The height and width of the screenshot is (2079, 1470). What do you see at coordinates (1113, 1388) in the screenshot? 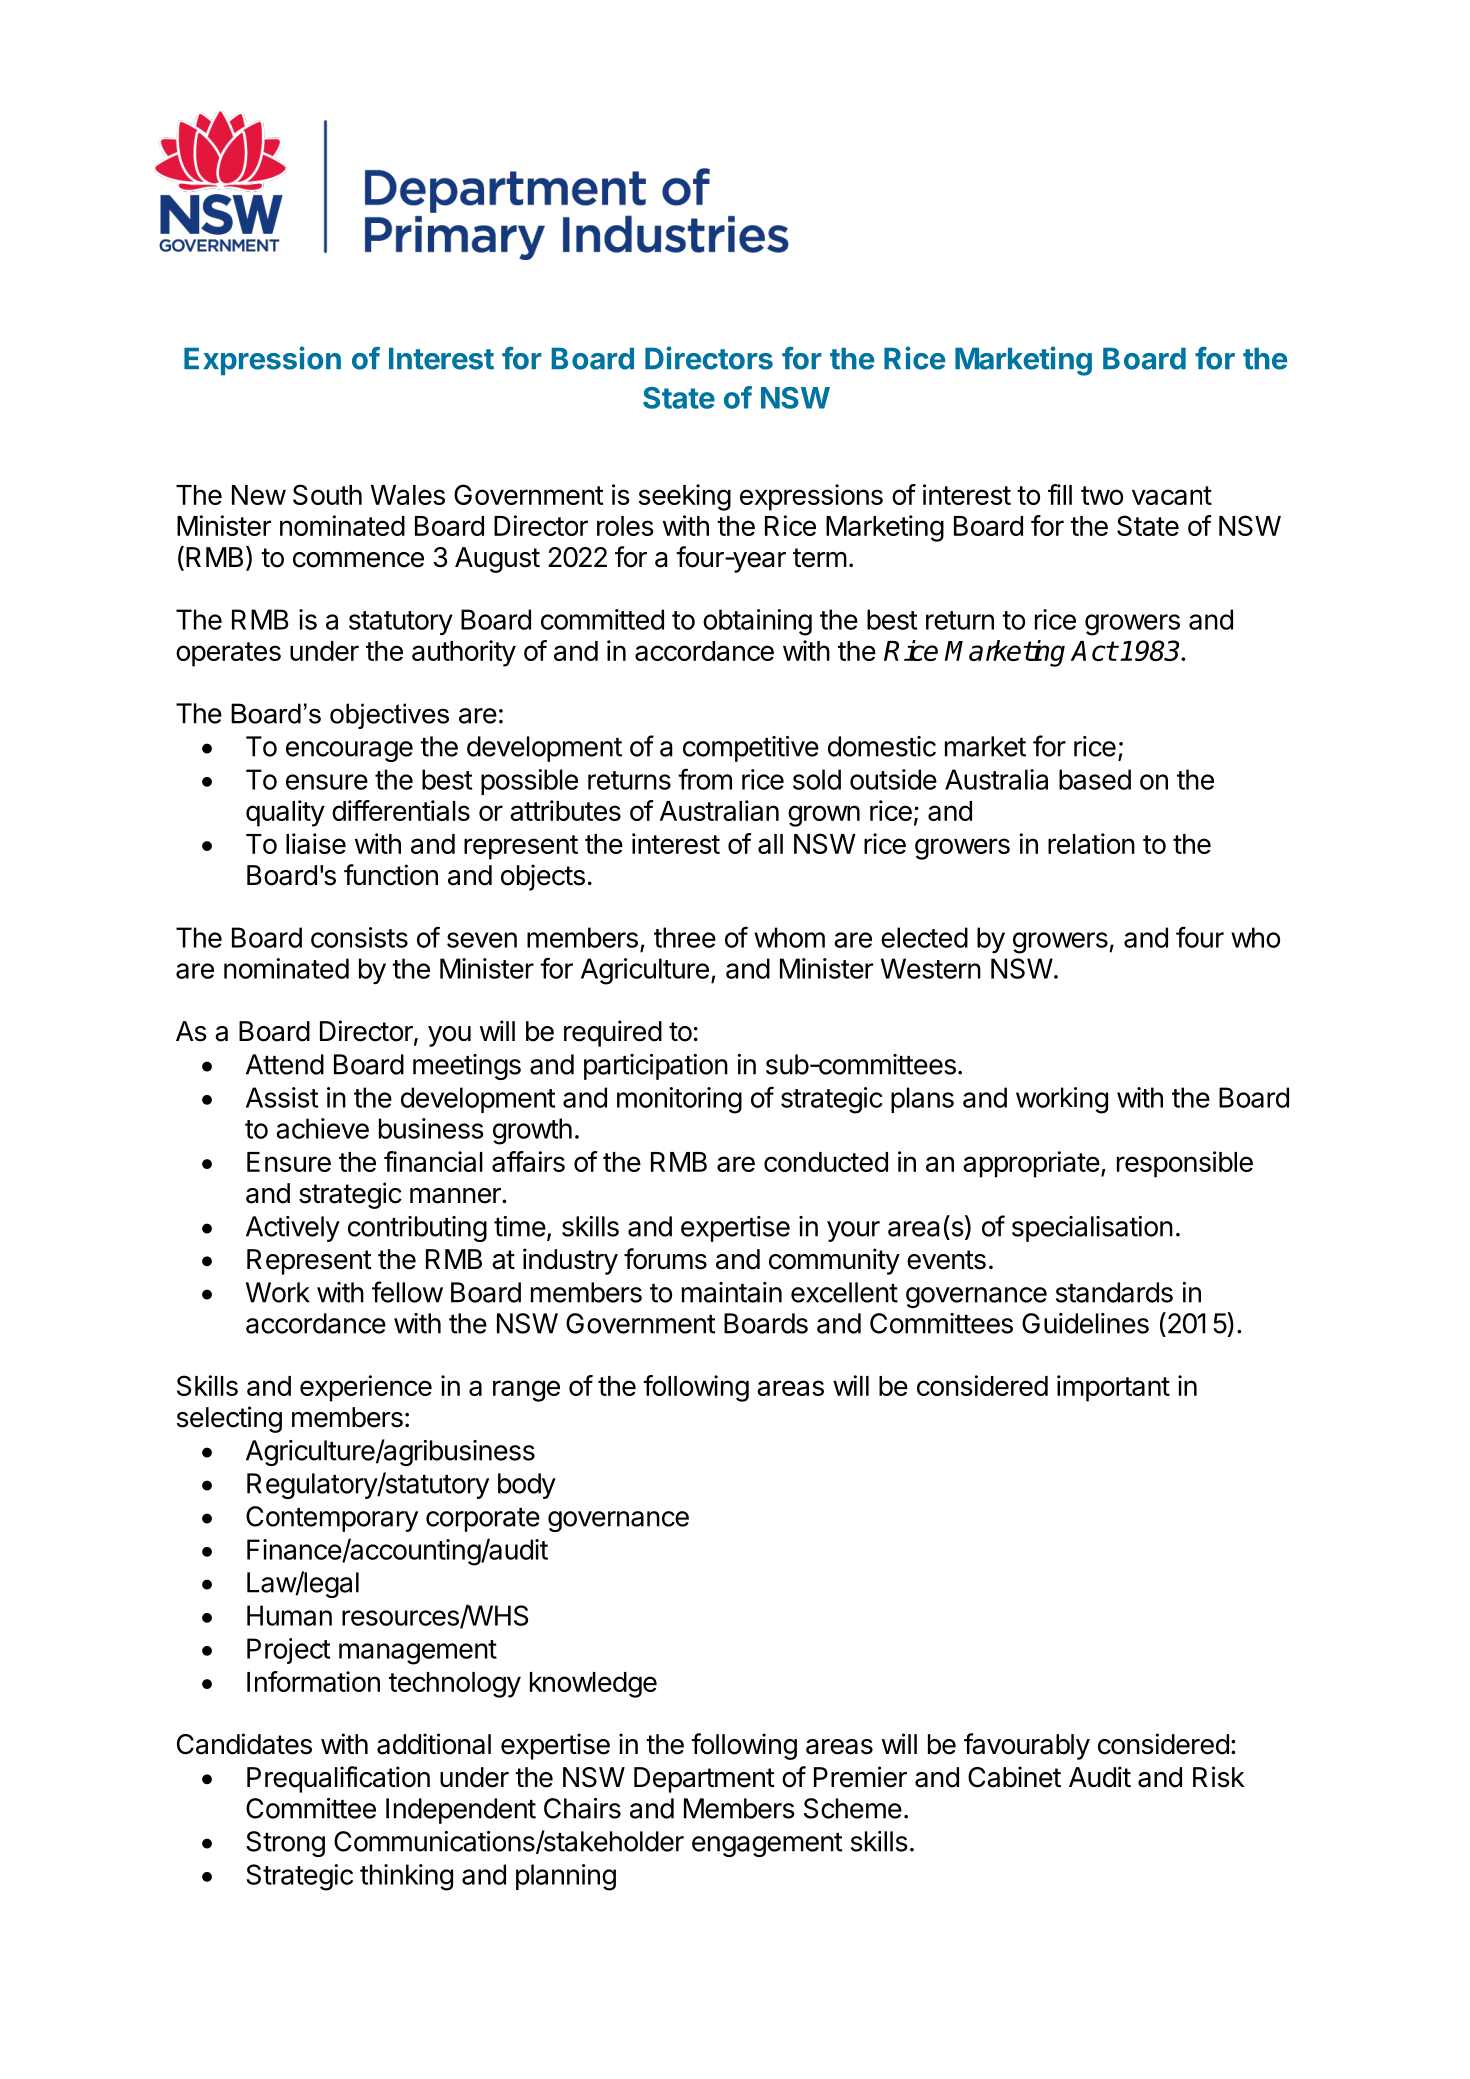
I see `important` at bounding box center [1113, 1388].
